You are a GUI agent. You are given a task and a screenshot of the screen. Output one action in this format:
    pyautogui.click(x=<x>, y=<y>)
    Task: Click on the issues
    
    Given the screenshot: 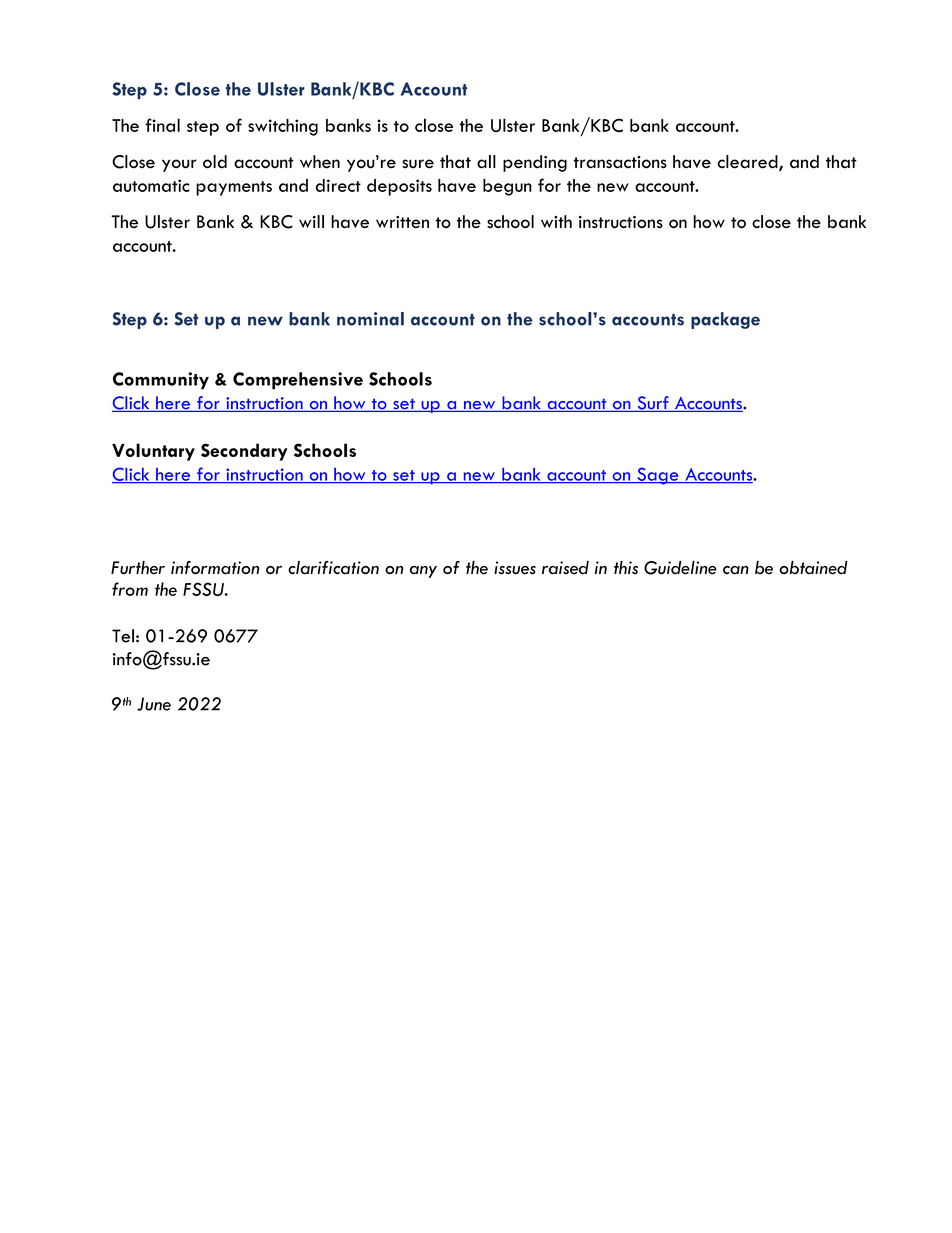 What is the action you would take?
    pyautogui.click(x=515, y=568)
